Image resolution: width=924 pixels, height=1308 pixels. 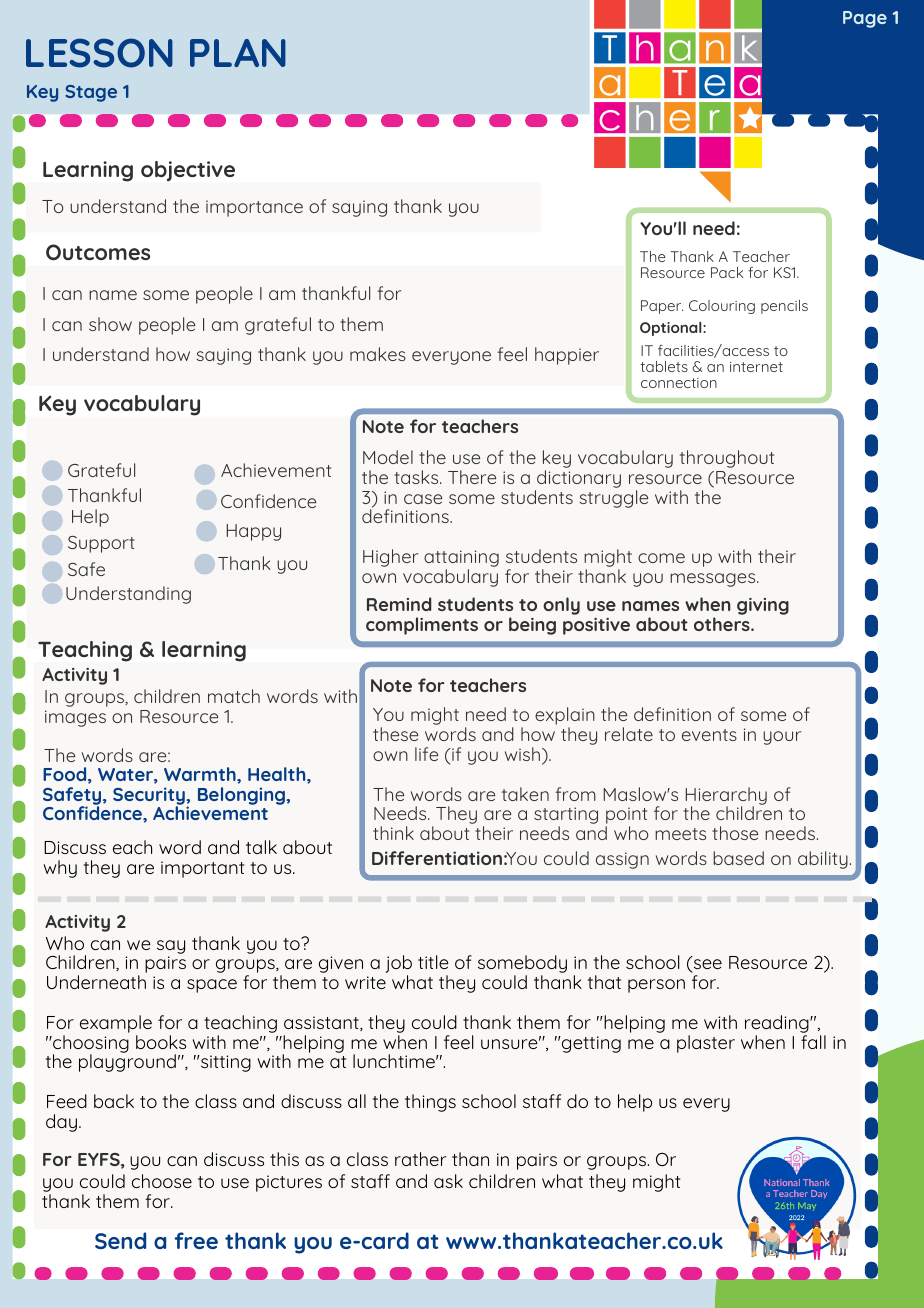 I want to click on PLAN, so click(x=238, y=53).
